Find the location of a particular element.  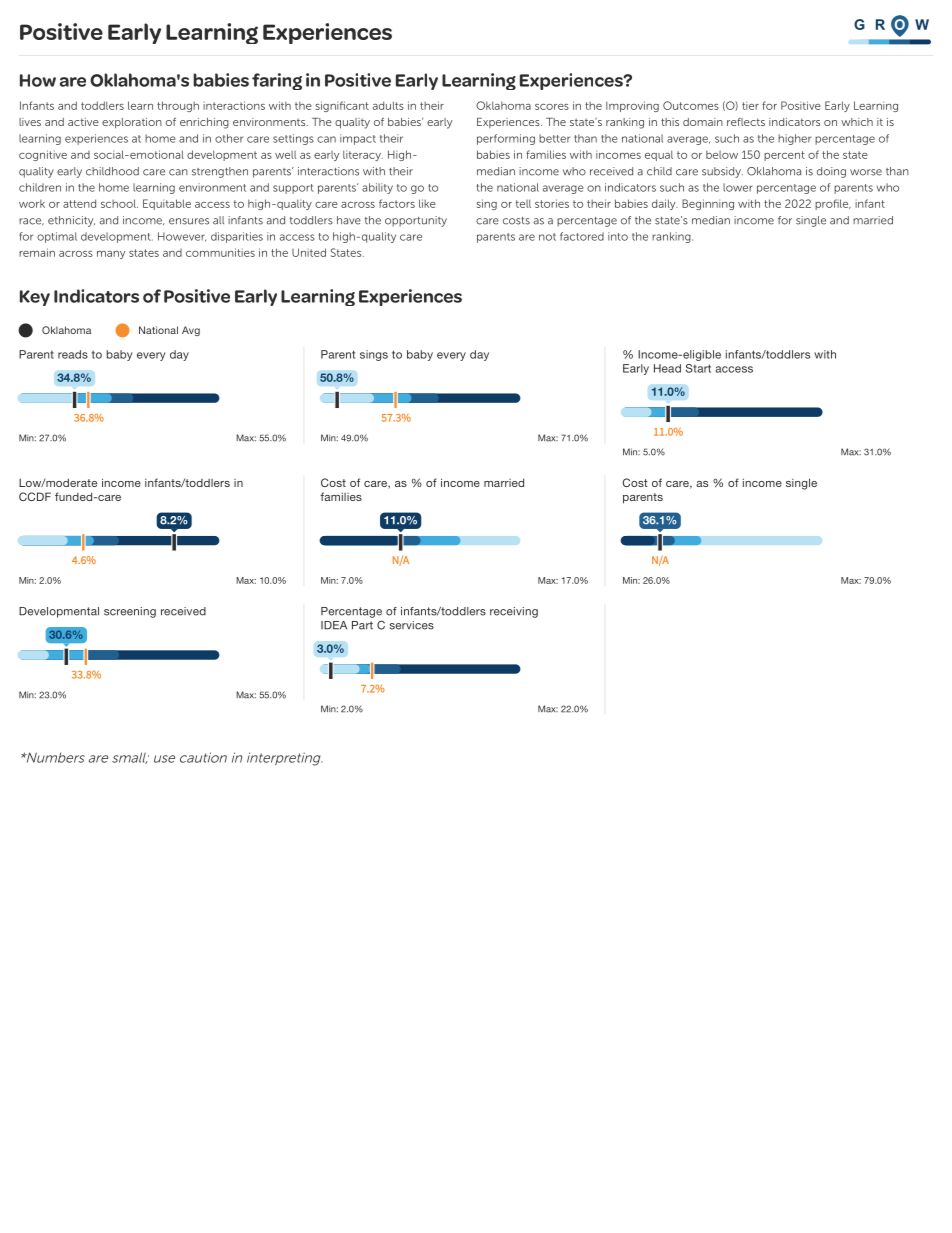

screening is located at coordinates (130, 612).
